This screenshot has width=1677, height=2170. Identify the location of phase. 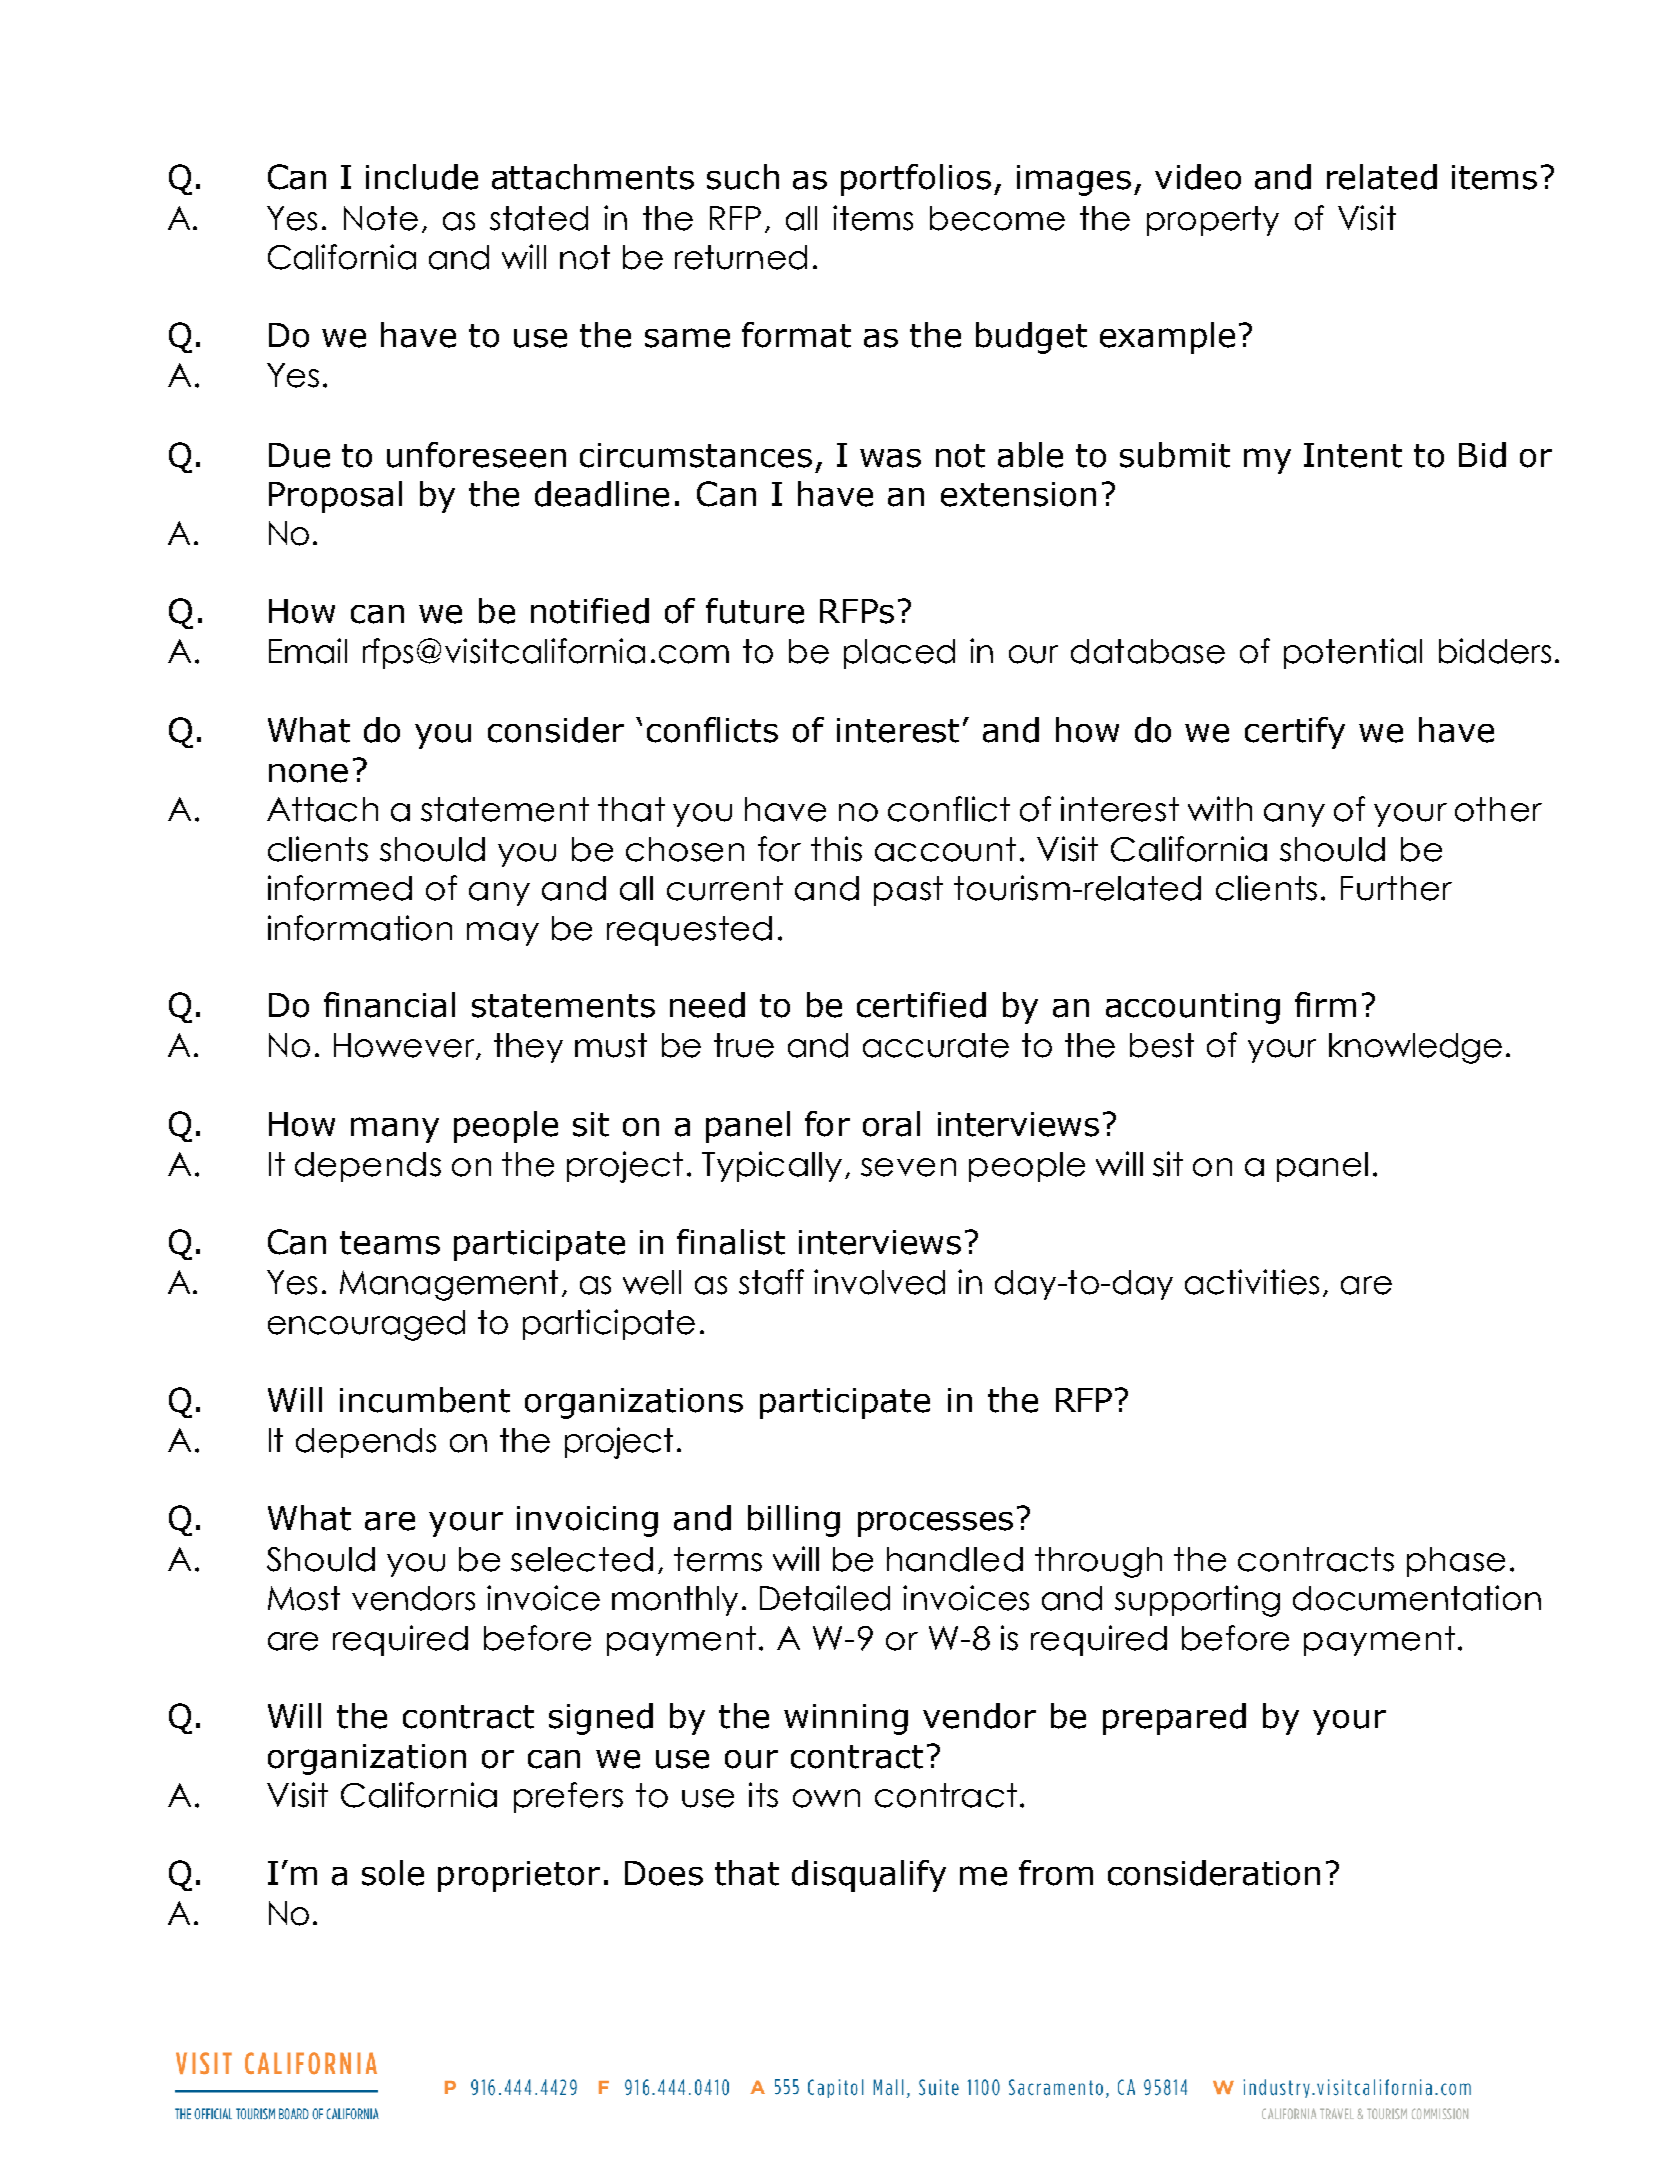
(1456, 1562).
